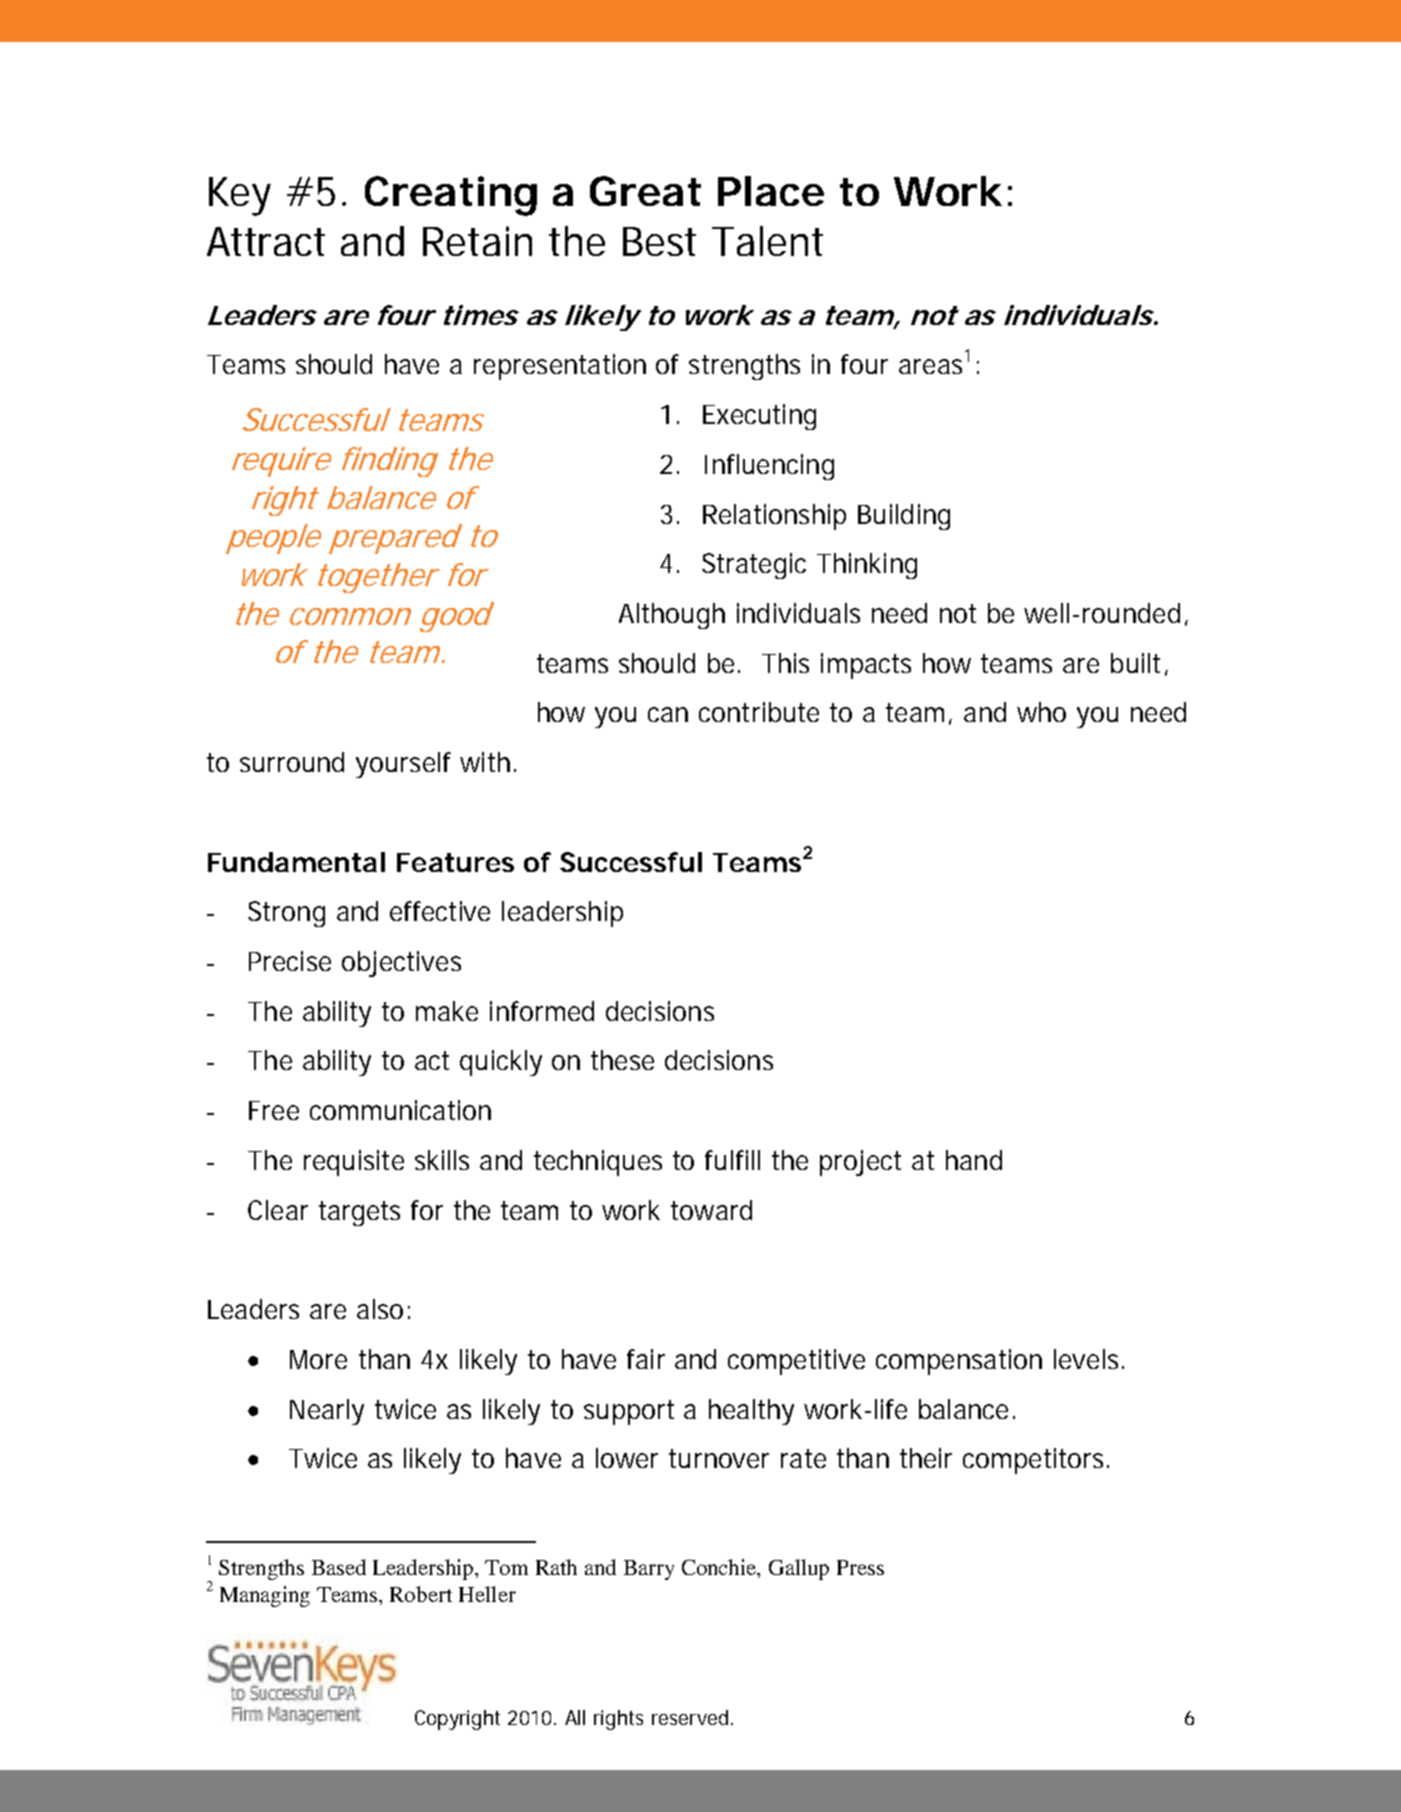  What do you see at coordinates (659, 241) in the screenshot?
I see `Best` at bounding box center [659, 241].
